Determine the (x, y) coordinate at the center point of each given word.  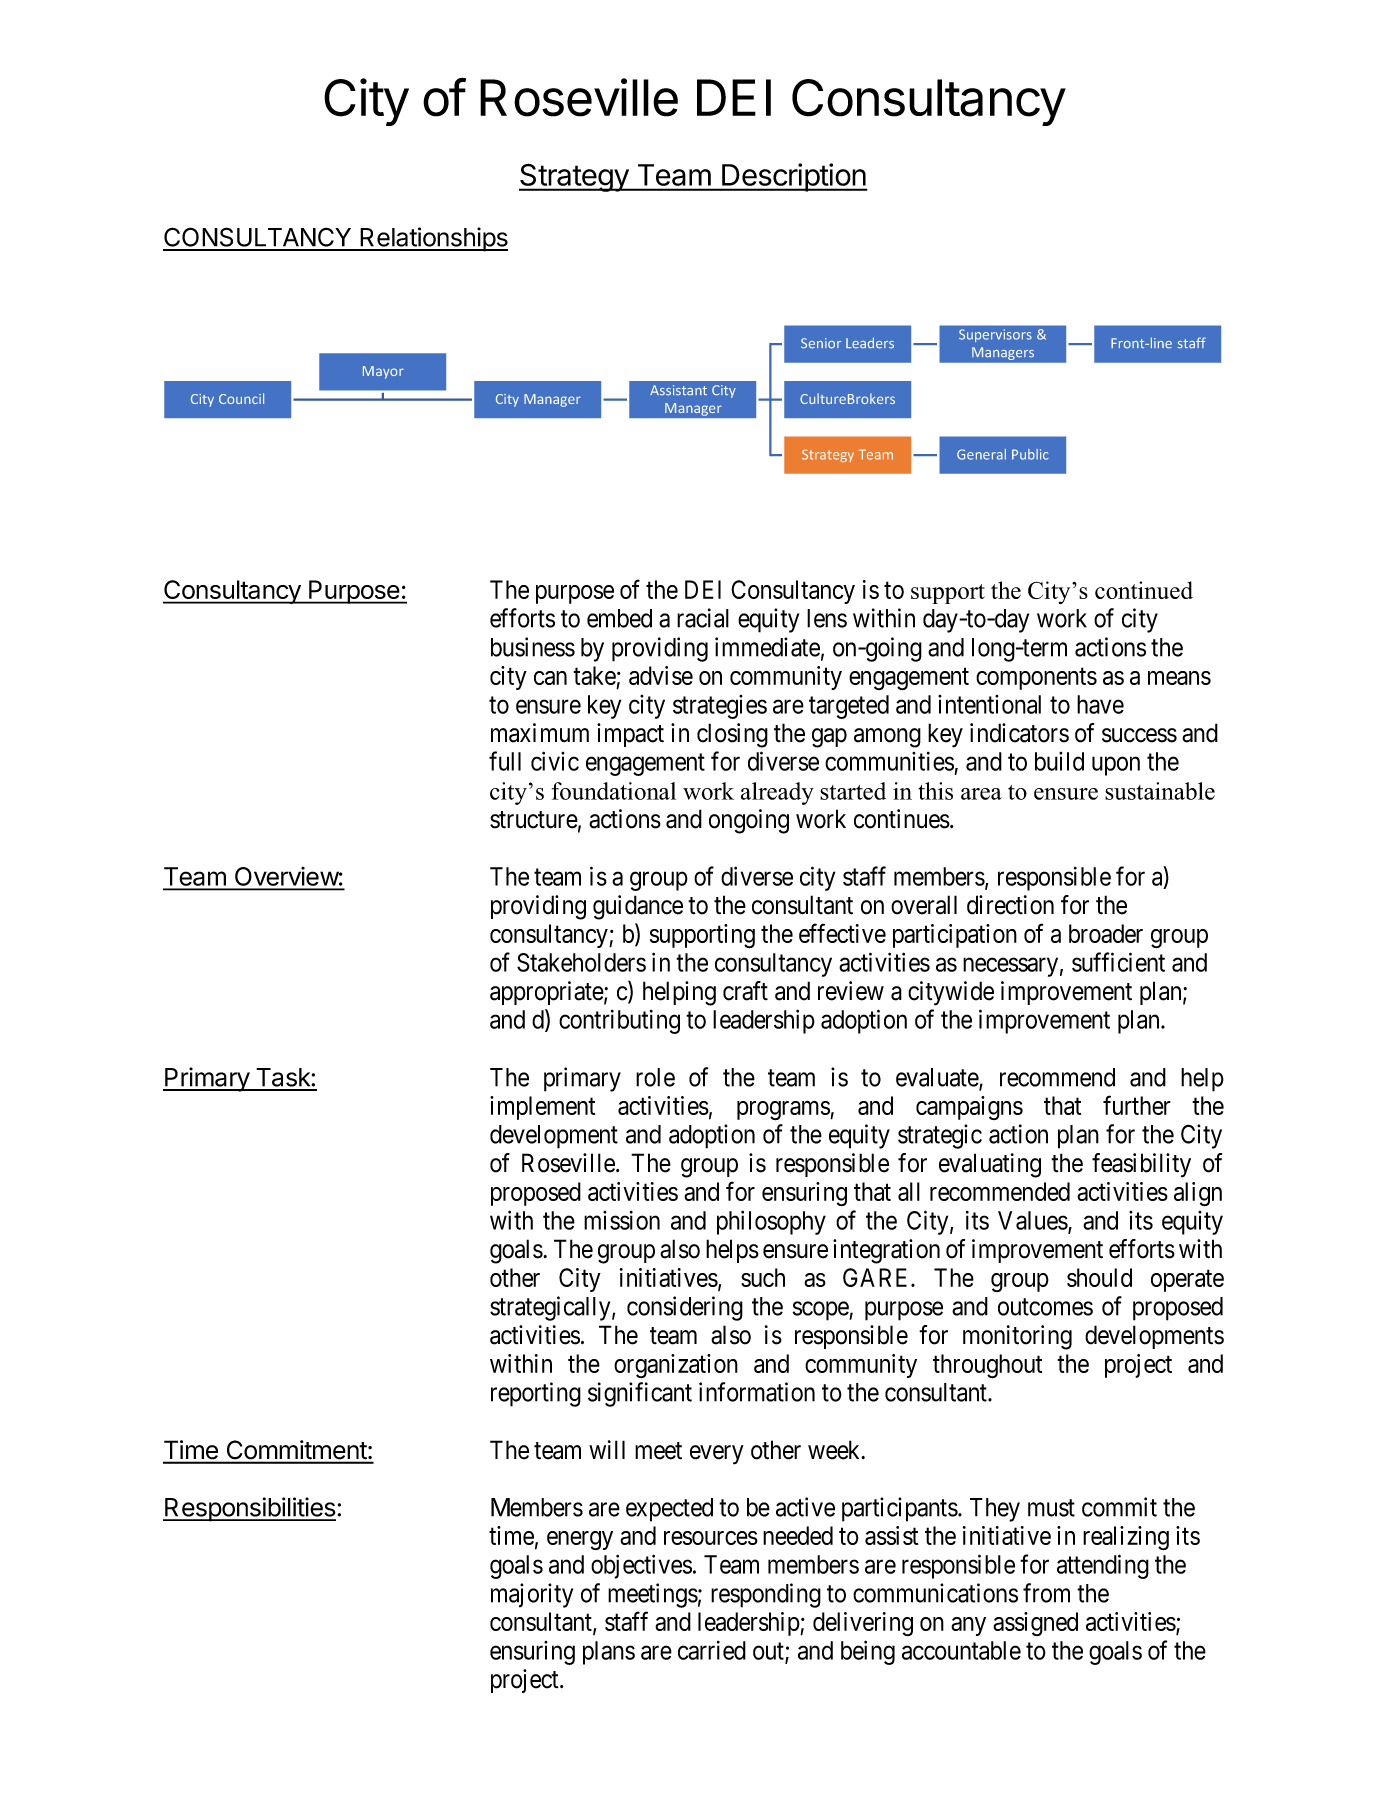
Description (794, 177)
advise (661, 675)
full (505, 761)
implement (542, 1108)
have (1100, 704)
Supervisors (995, 335)
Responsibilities (250, 1509)
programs (784, 1111)
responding (766, 1595)
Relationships (433, 239)
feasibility (1141, 1165)
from (1046, 1593)
